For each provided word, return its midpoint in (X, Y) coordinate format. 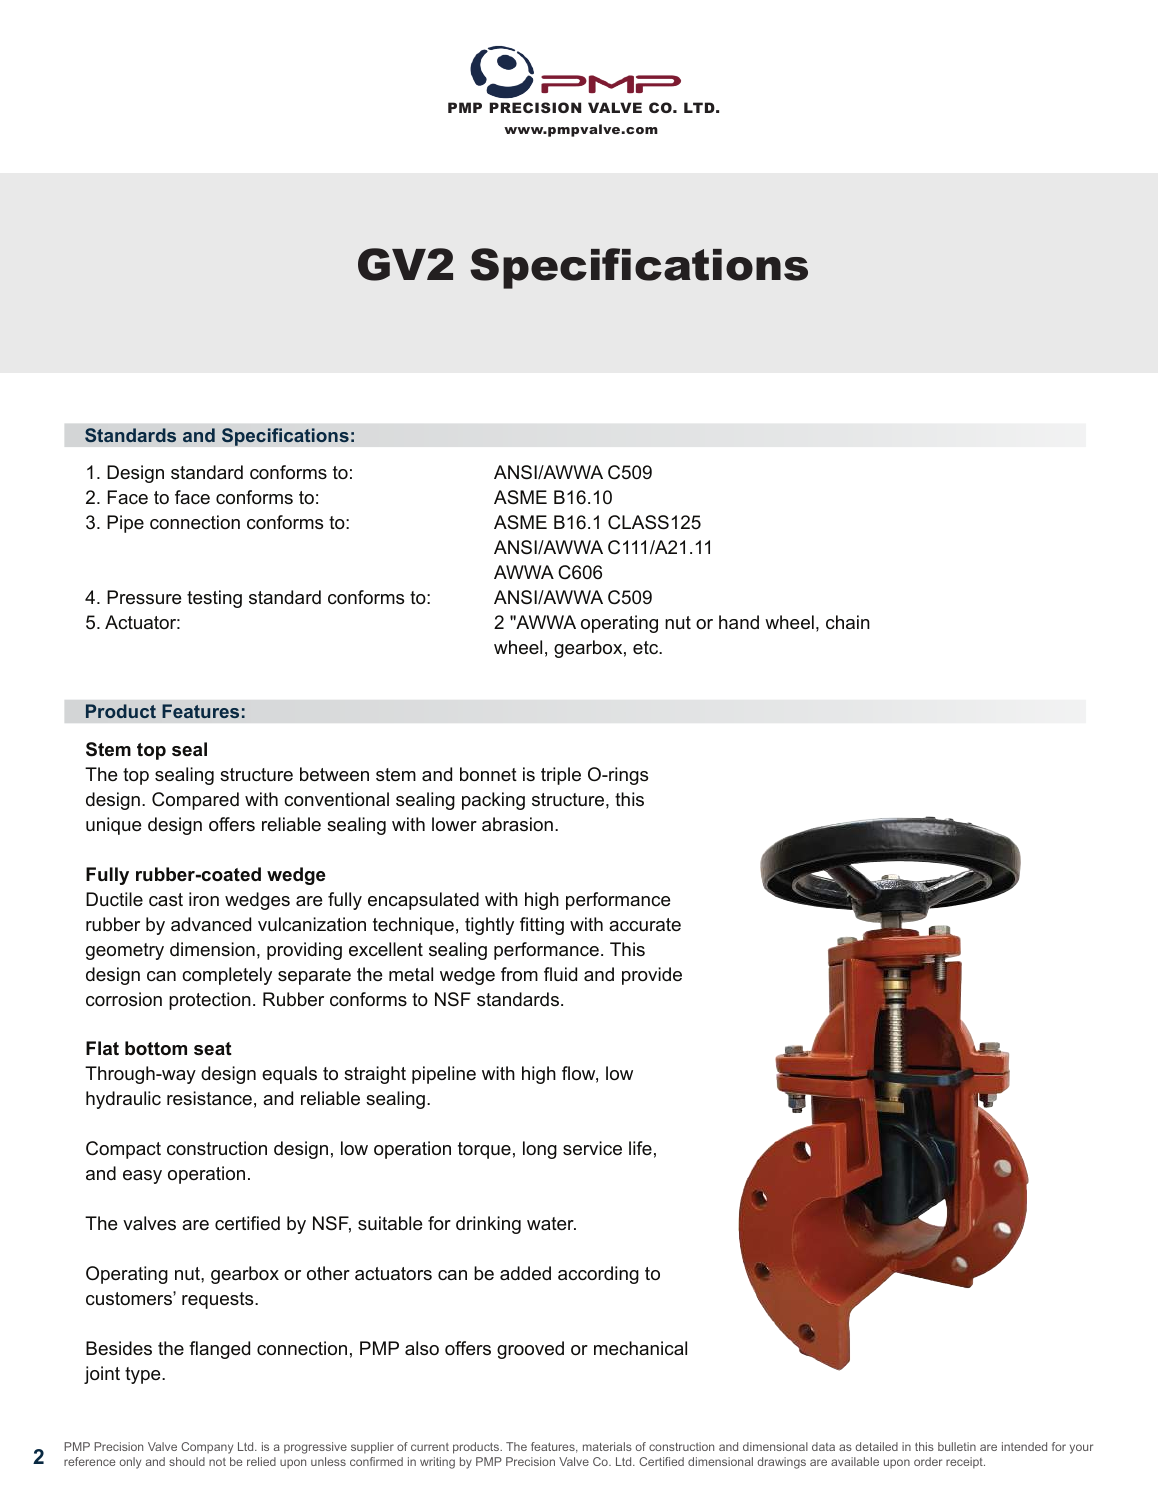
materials (607, 1446)
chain (848, 622)
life (640, 1148)
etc (647, 647)
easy (142, 1177)
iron (204, 899)
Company (207, 1448)
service (592, 1148)
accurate (645, 924)
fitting (542, 926)
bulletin (957, 1446)
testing (214, 599)
